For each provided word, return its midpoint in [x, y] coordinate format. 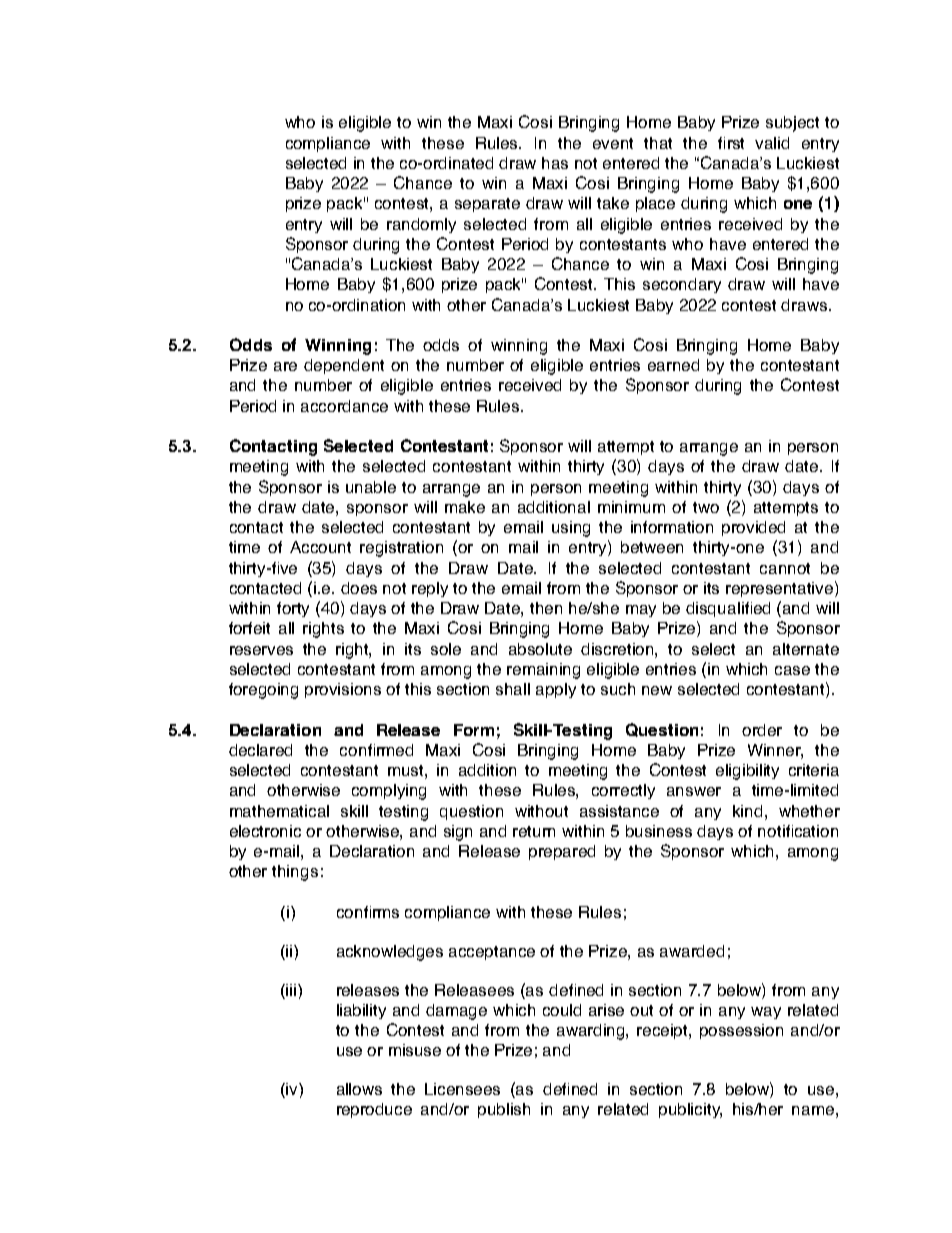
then [546, 608]
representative [781, 589]
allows [359, 1089]
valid [772, 143]
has [555, 163]
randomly [421, 225]
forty [293, 609]
